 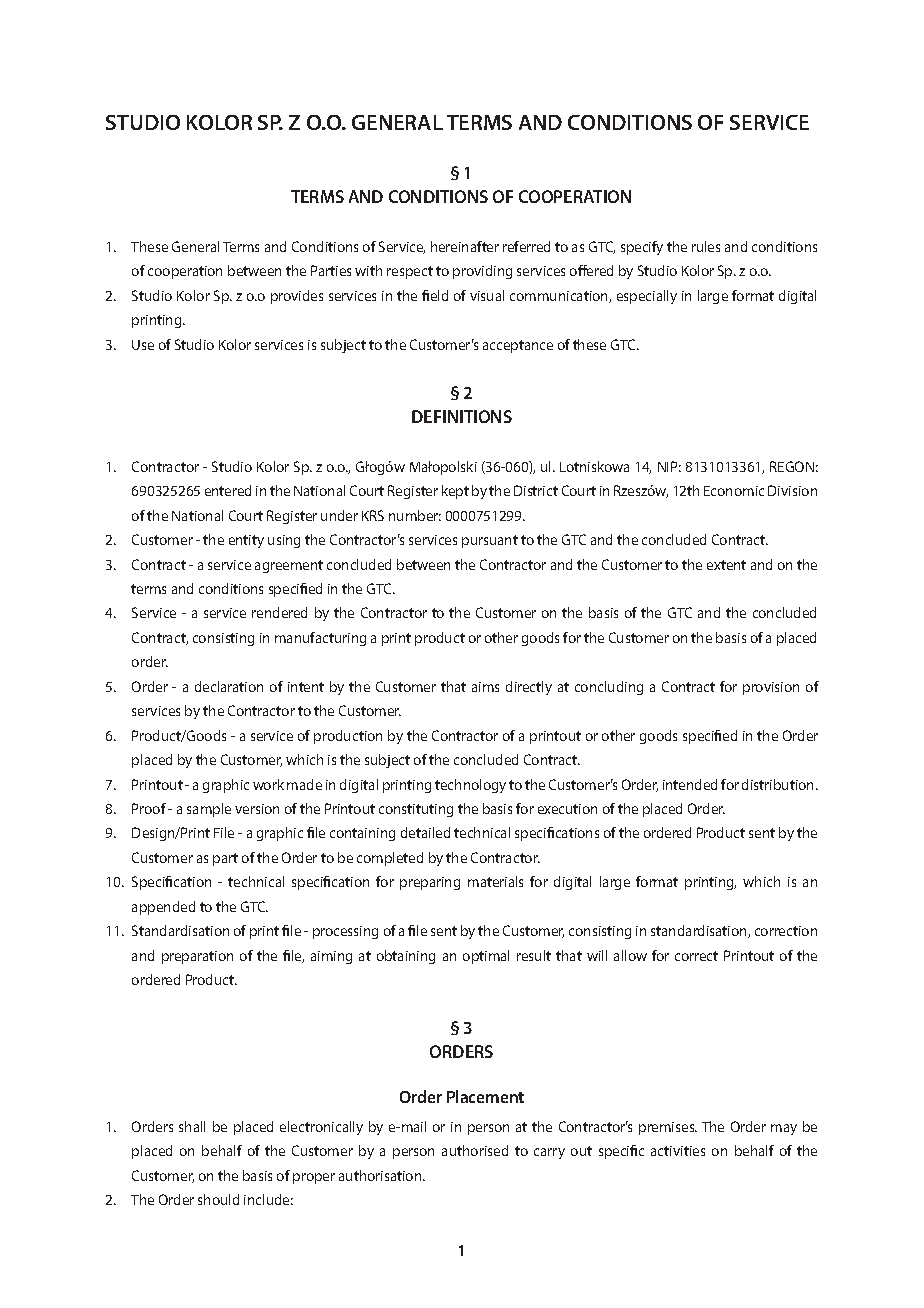 I want to click on sample, so click(x=209, y=810).
